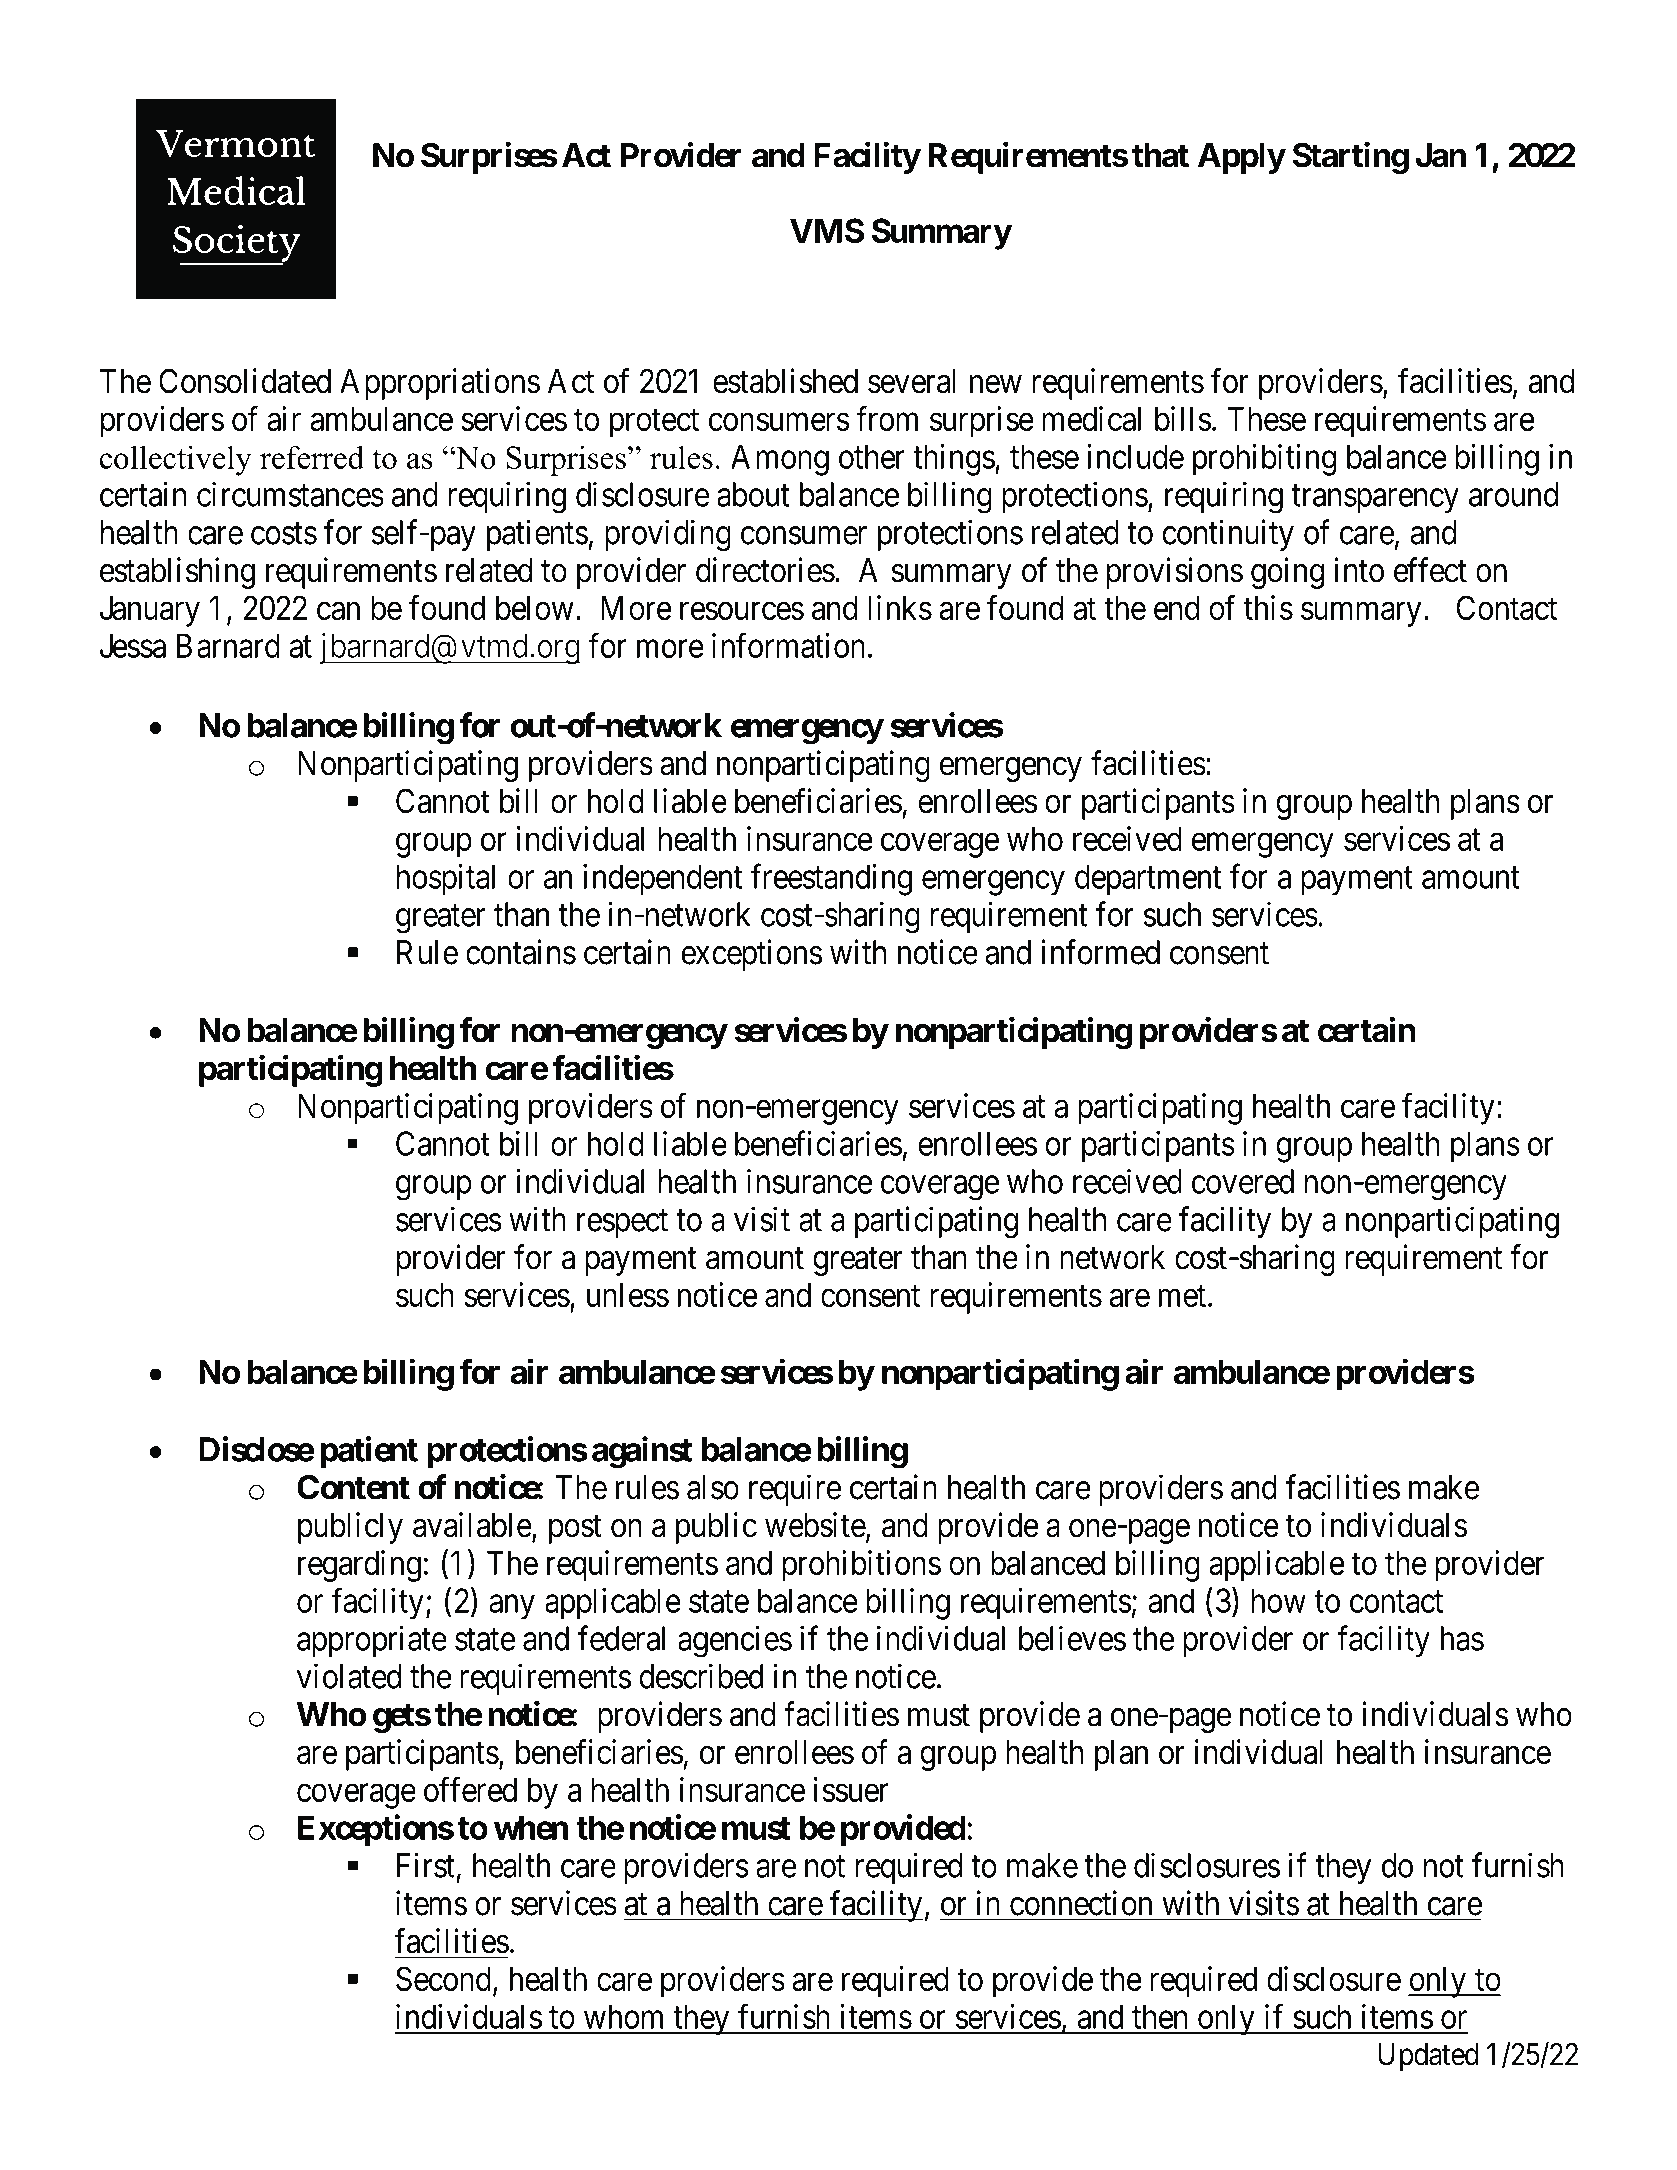 Image resolution: width=1677 pixels, height=2170 pixels. Describe the element at coordinates (1241, 158) in the image. I see `Apply` at that location.
